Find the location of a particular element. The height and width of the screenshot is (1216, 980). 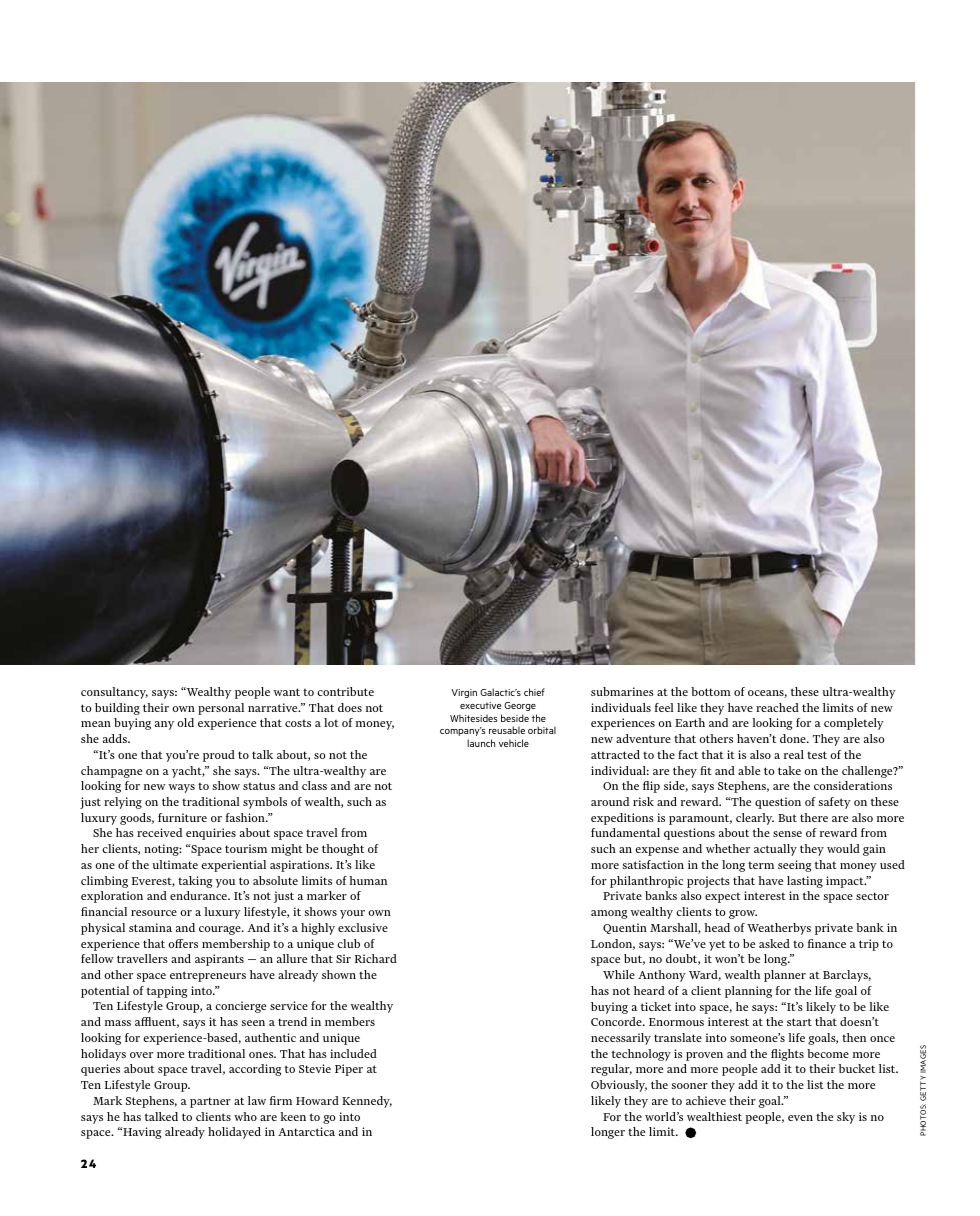

entrepreneurs is located at coordinates (208, 976).
